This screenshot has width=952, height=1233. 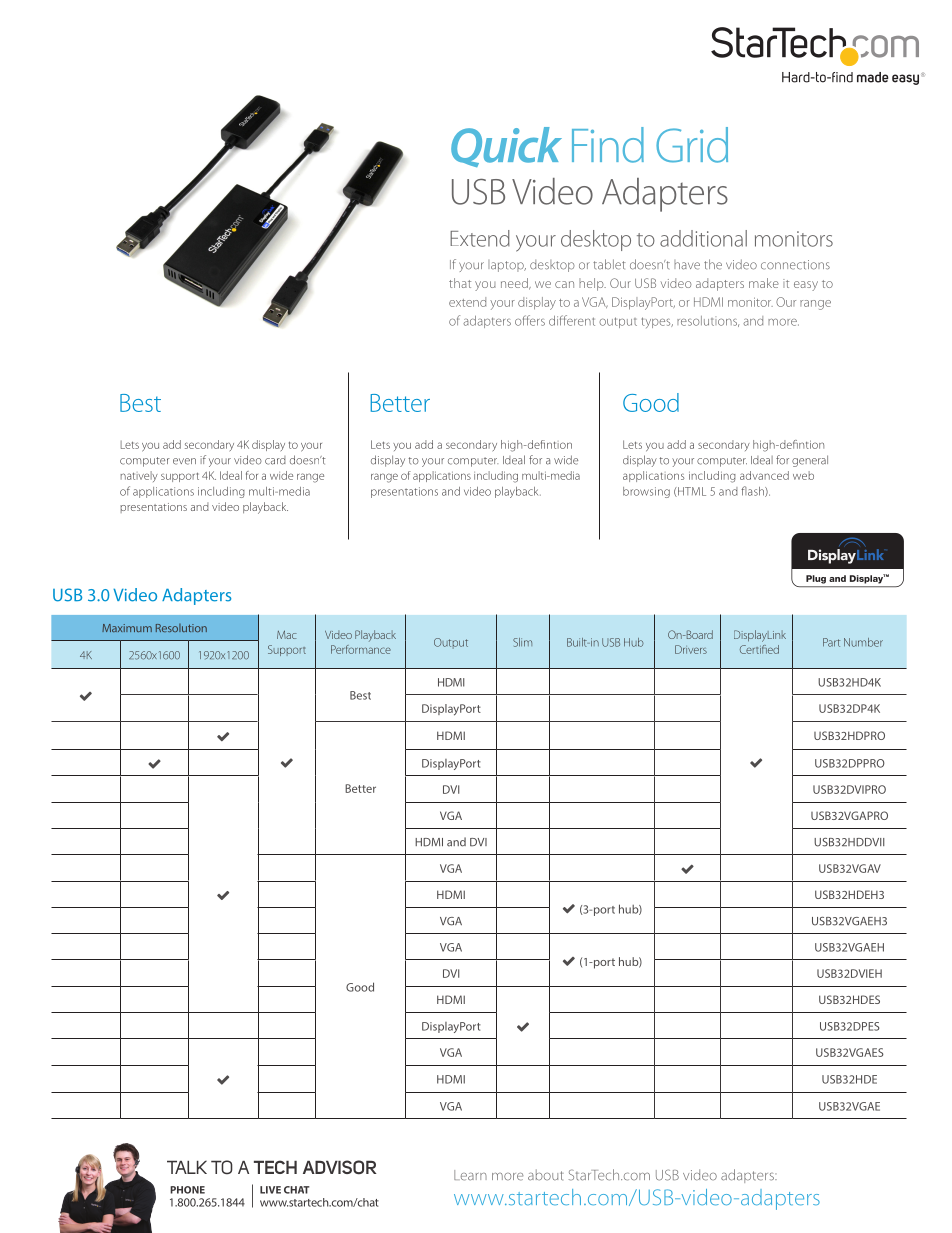 What do you see at coordinates (470, 1175) in the screenshot?
I see `Learn` at bounding box center [470, 1175].
